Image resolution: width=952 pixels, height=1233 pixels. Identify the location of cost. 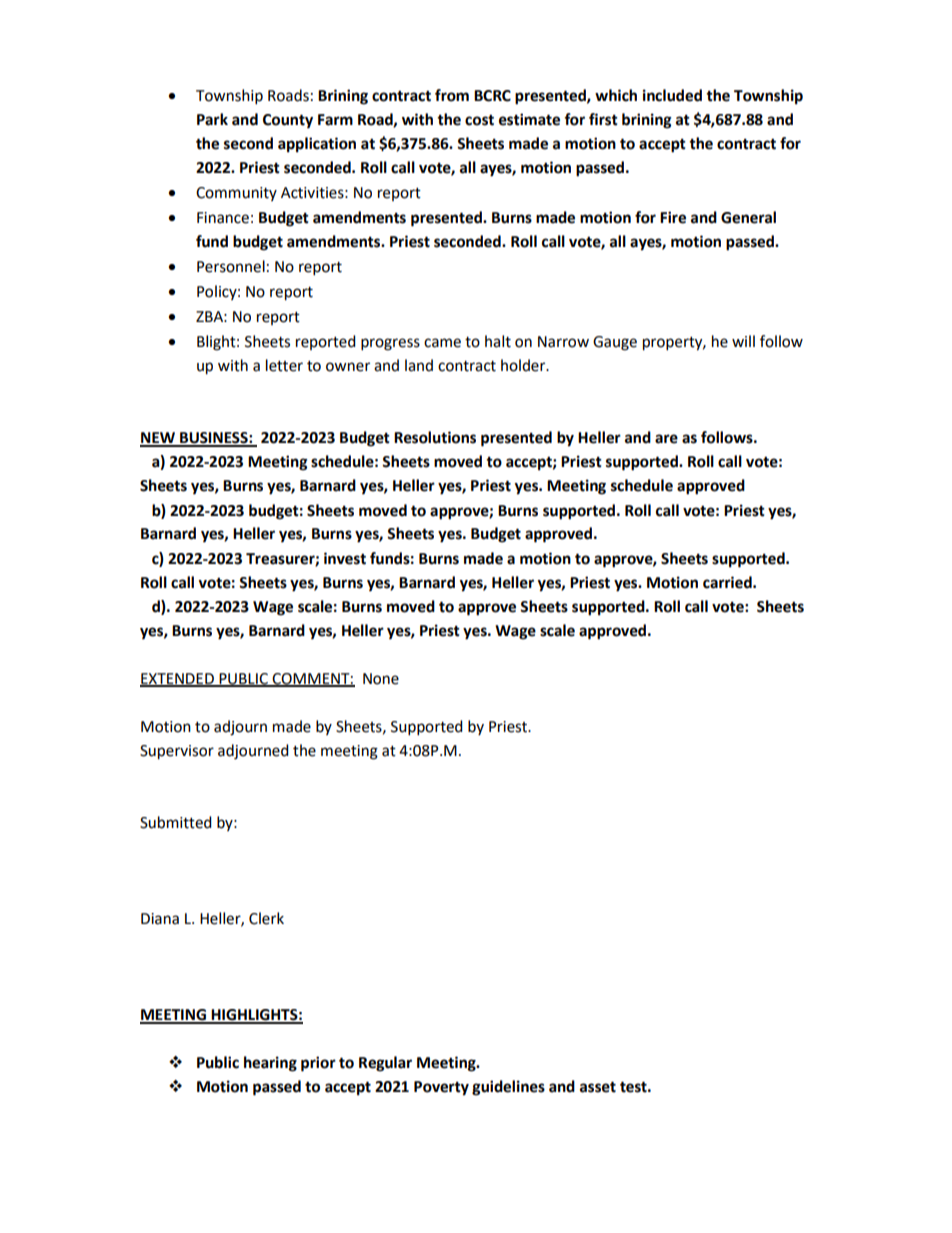
(479, 120).
